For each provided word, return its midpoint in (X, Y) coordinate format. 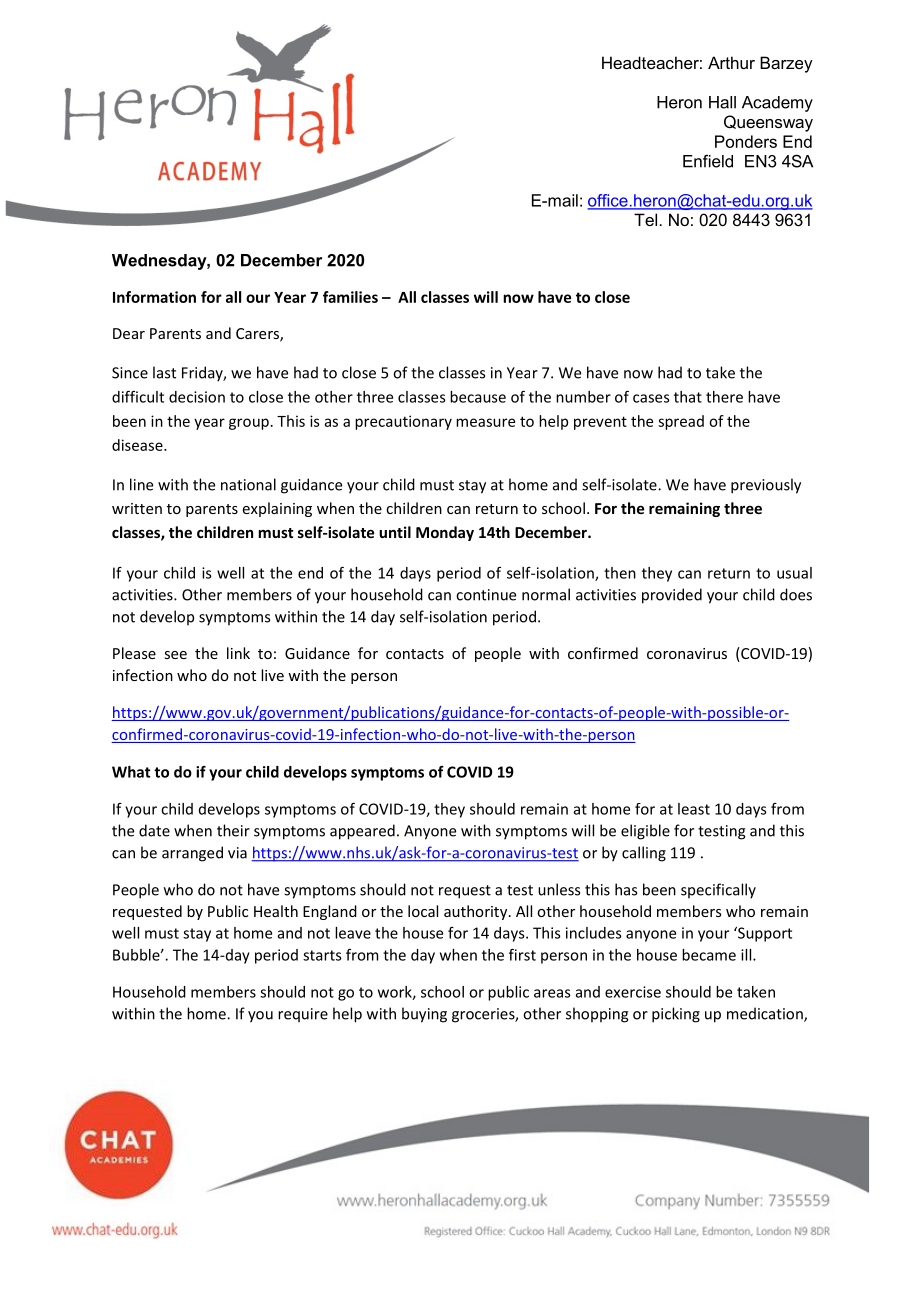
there (724, 397)
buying (424, 1015)
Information (154, 297)
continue (486, 595)
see (175, 655)
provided (672, 596)
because (478, 397)
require (303, 1015)
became (709, 955)
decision (197, 397)
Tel (645, 219)
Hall (722, 102)
